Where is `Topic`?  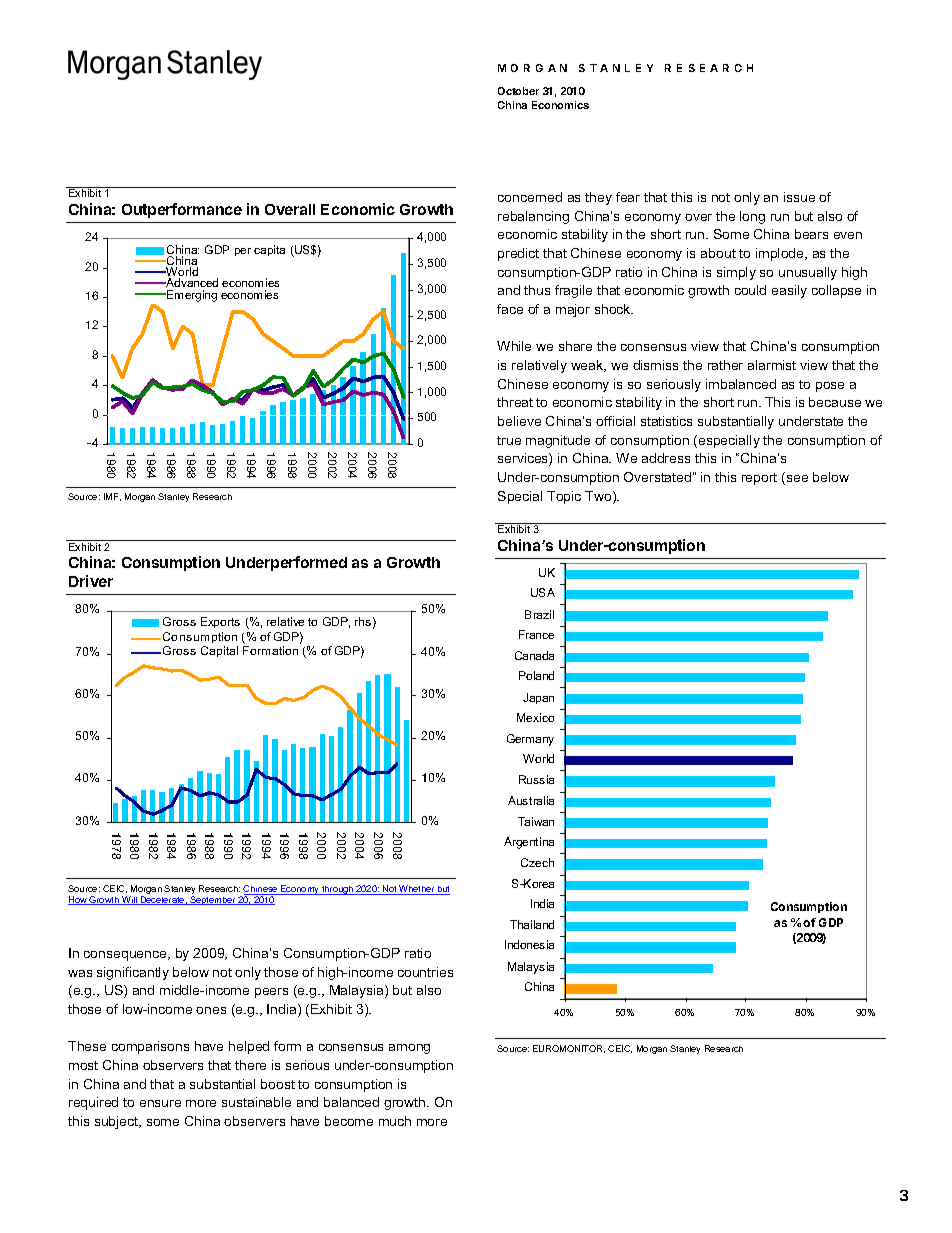 Topic is located at coordinates (564, 497).
